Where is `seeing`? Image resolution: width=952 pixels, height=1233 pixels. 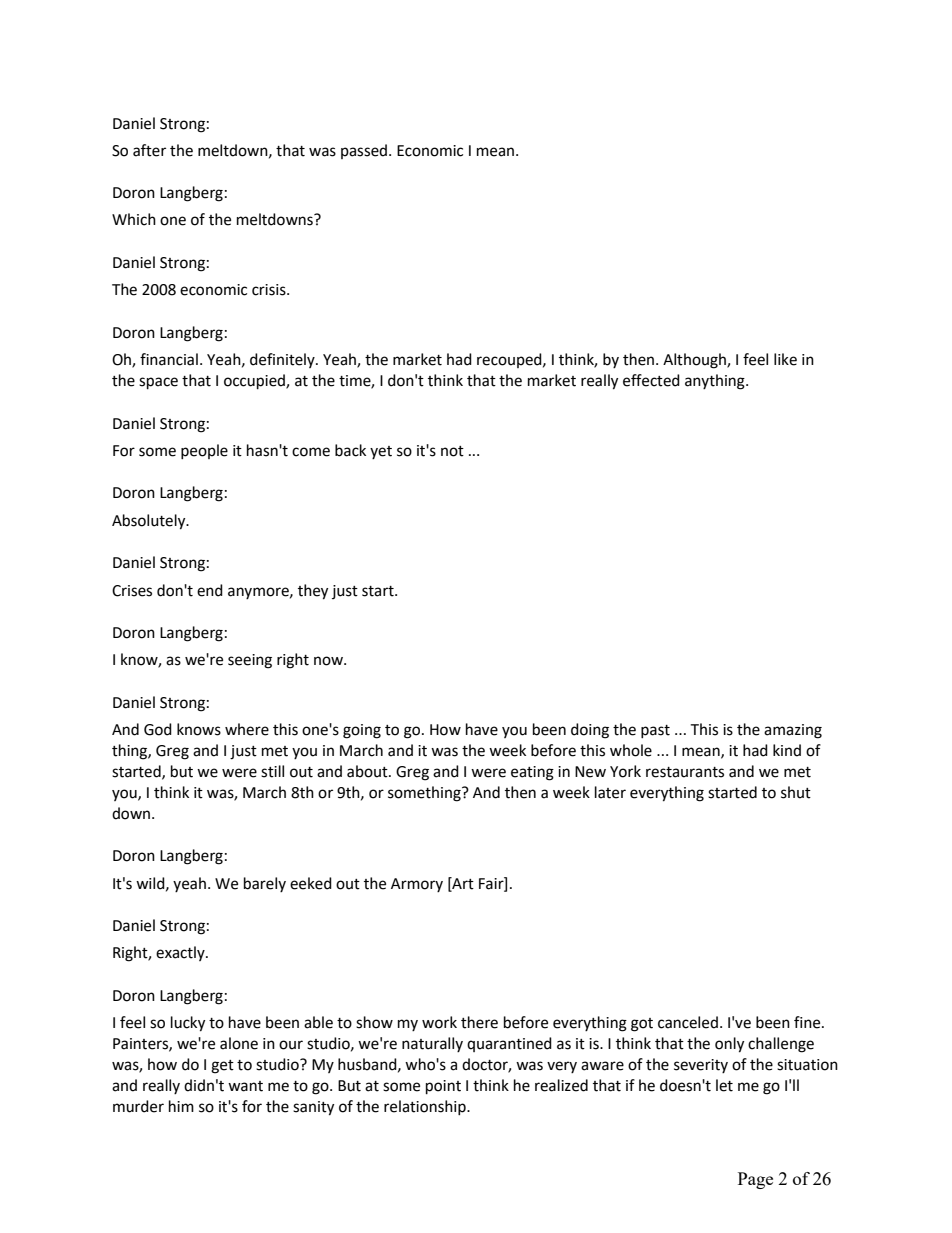 seeing is located at coordinates (250, 661).
